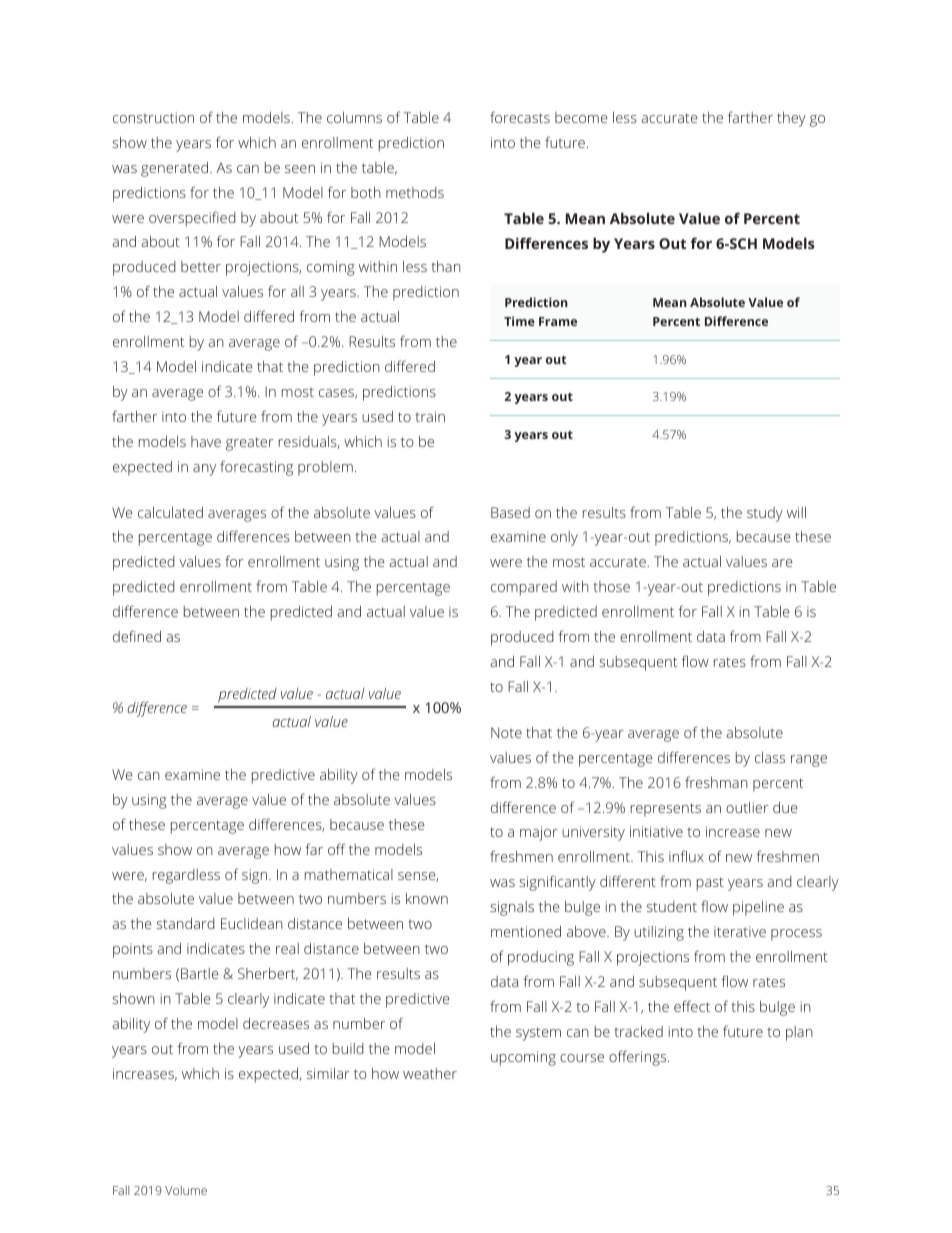 This image has width=952, height=1233. Describe the element at coordinates (791, 119) in the image. I see `they` at that location.
